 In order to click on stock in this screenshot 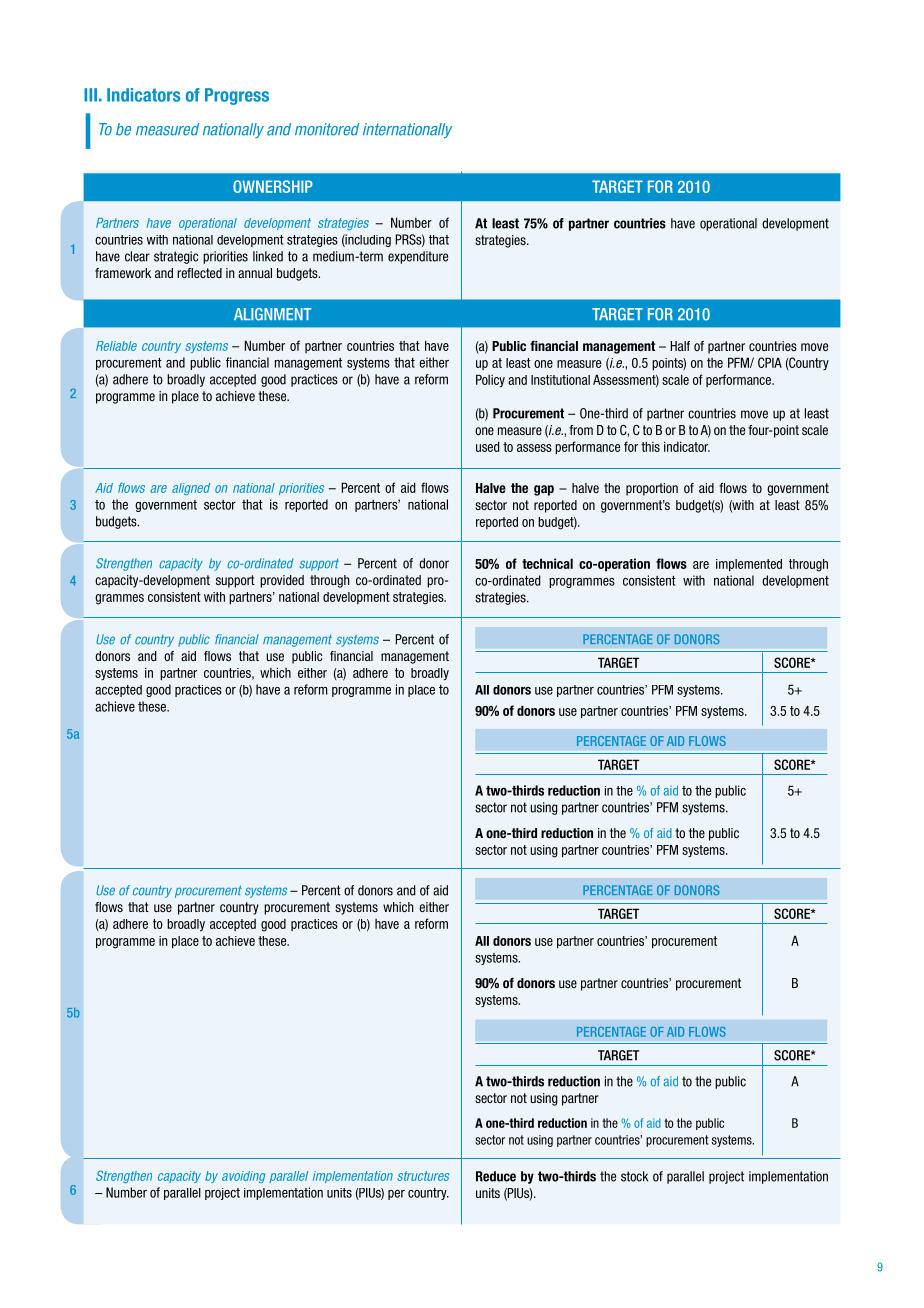, I will do `click(634, 1176)`.
